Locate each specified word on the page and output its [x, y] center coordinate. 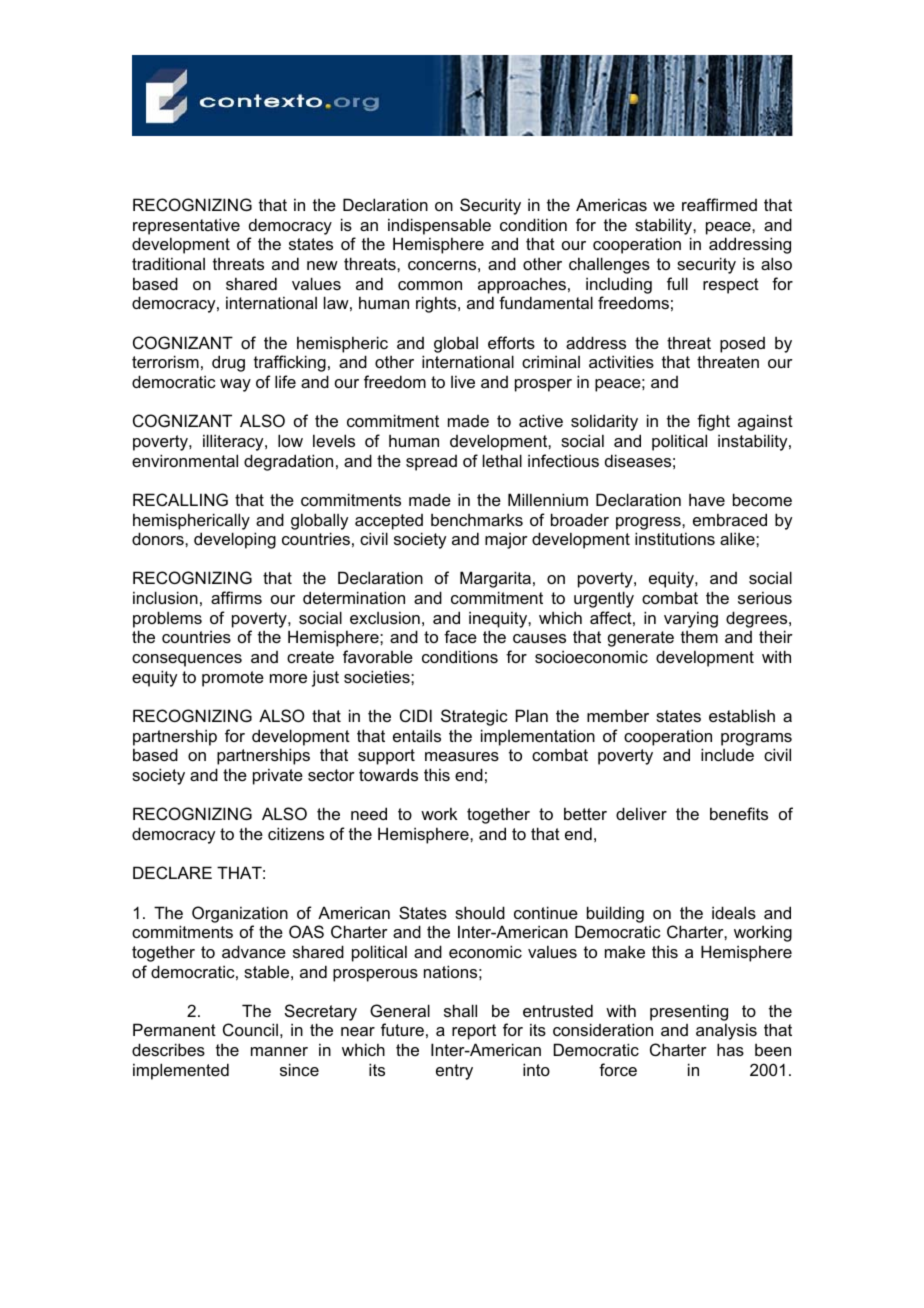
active [541, 420]
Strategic [474, 717]
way [235, 385]
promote [233, 679]
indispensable [439, 226]
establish [742, 715]
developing [235, 540]
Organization [240, 914]
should [480, 912]
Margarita [495, 579]
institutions [675, 538]
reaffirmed [719, 204]
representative [186, 226]
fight [713, 422]
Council [250, 1029]
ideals [734, 912]
